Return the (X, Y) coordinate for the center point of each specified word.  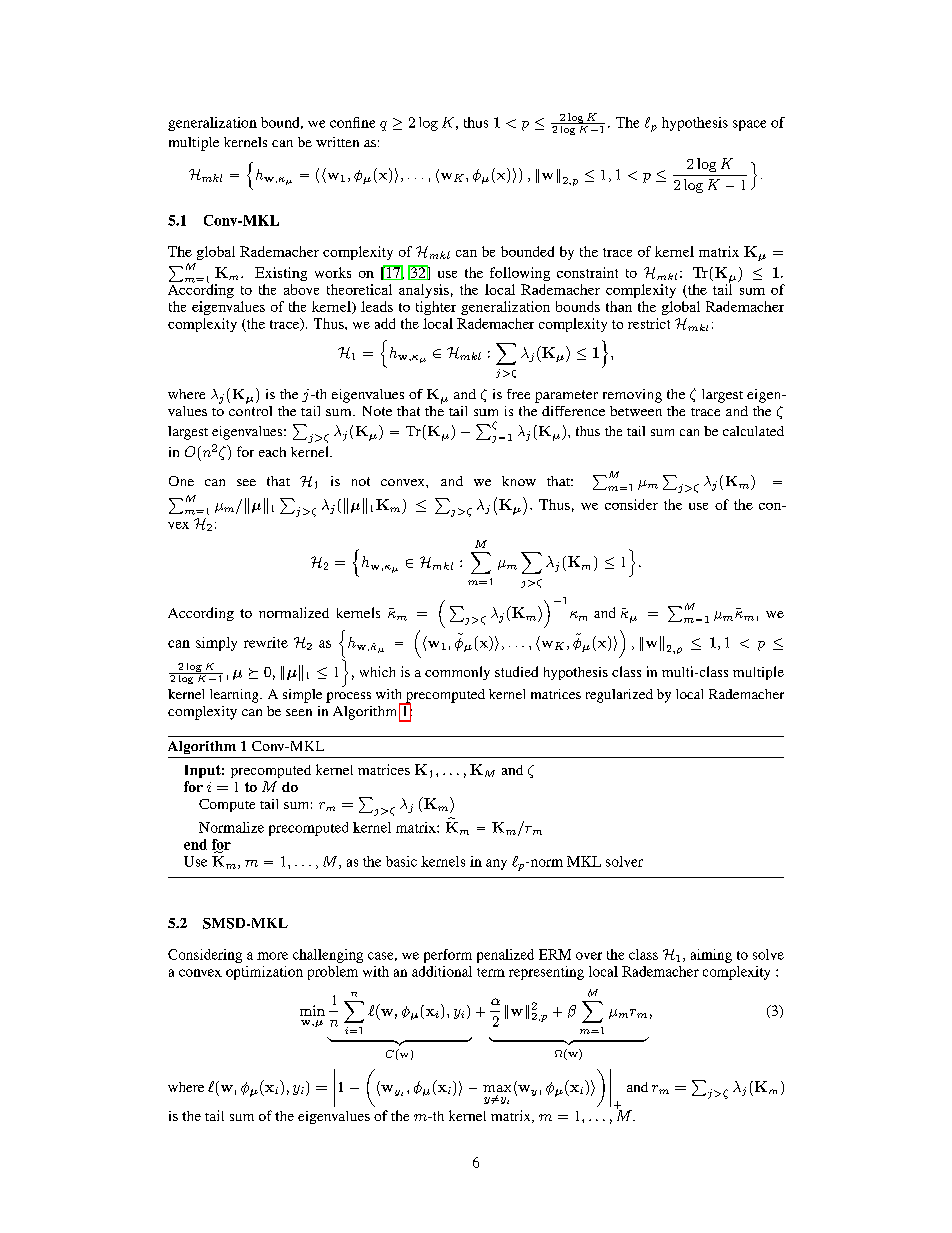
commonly (457, 673)
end (195, 844)
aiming (711, 956)
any (496, 864)
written (337, 142)
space (749, 125)
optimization (264, 973)
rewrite (266, 642)
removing (632, 396)
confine (352, 122)
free (518, 394)
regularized (619, 696)
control (250, 409)
